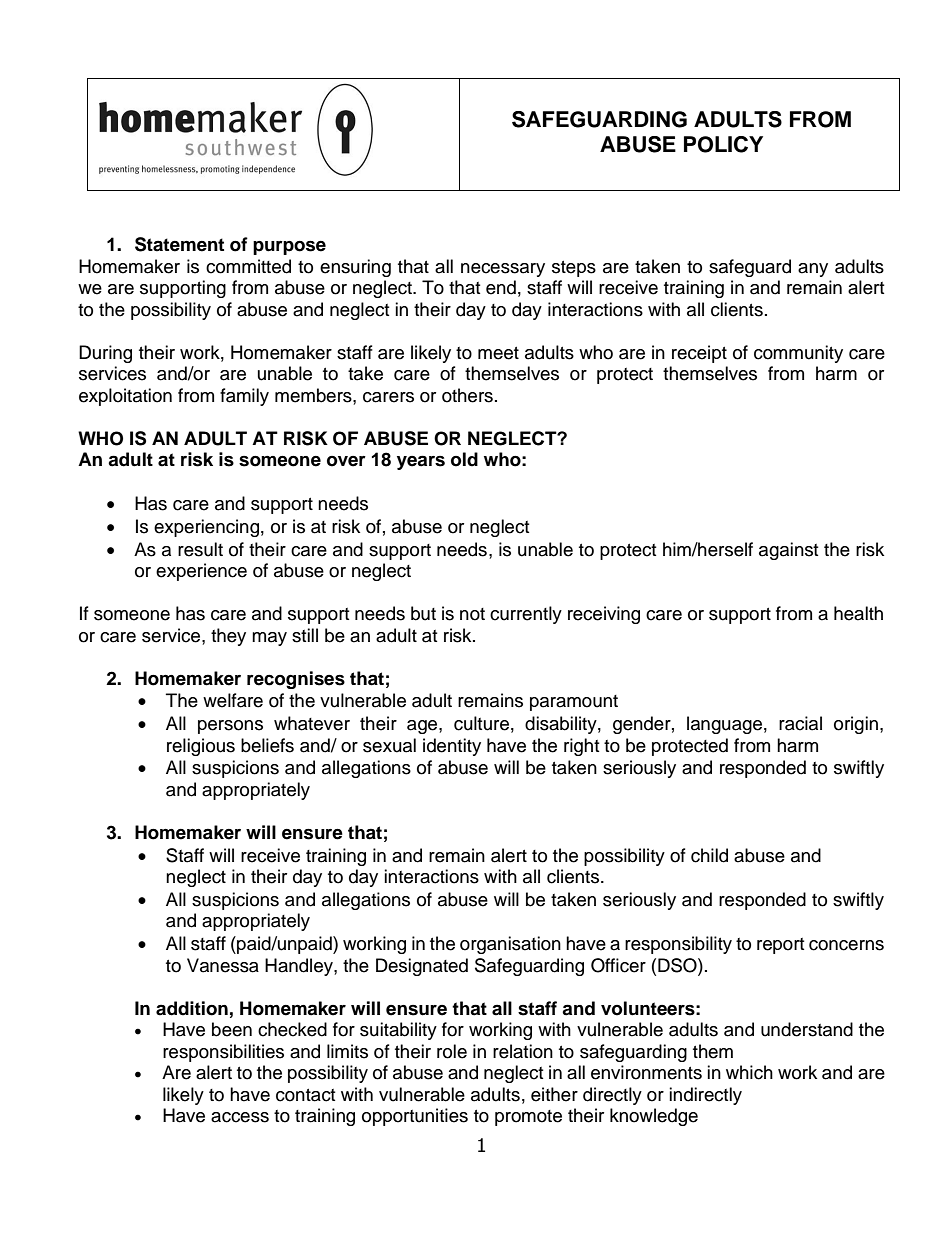 This screenshot has height=1233, width=952. What do you see at coordinates (228, 637) in the screenshot?
I see `they` at bounding box center [228, 637].
